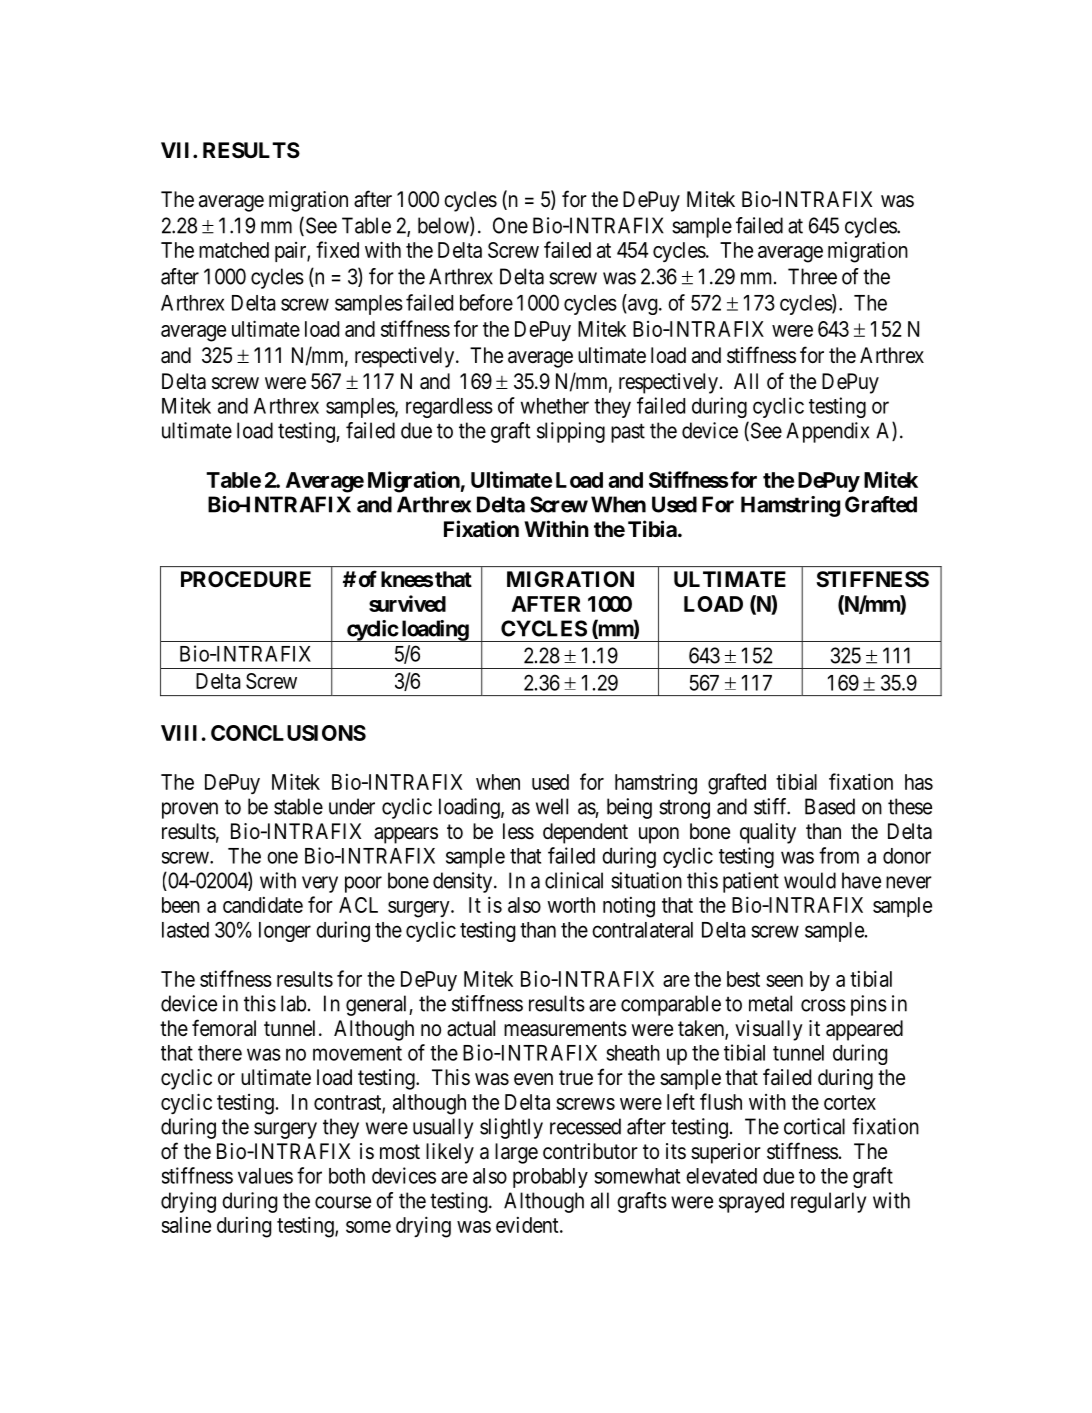 Image resolution: width=1092 pixels, height=1413 pixels. What do you see at coordinates (827, 432) in the screenshot?
I see `Appendix` at bounding box center [827, 432].
